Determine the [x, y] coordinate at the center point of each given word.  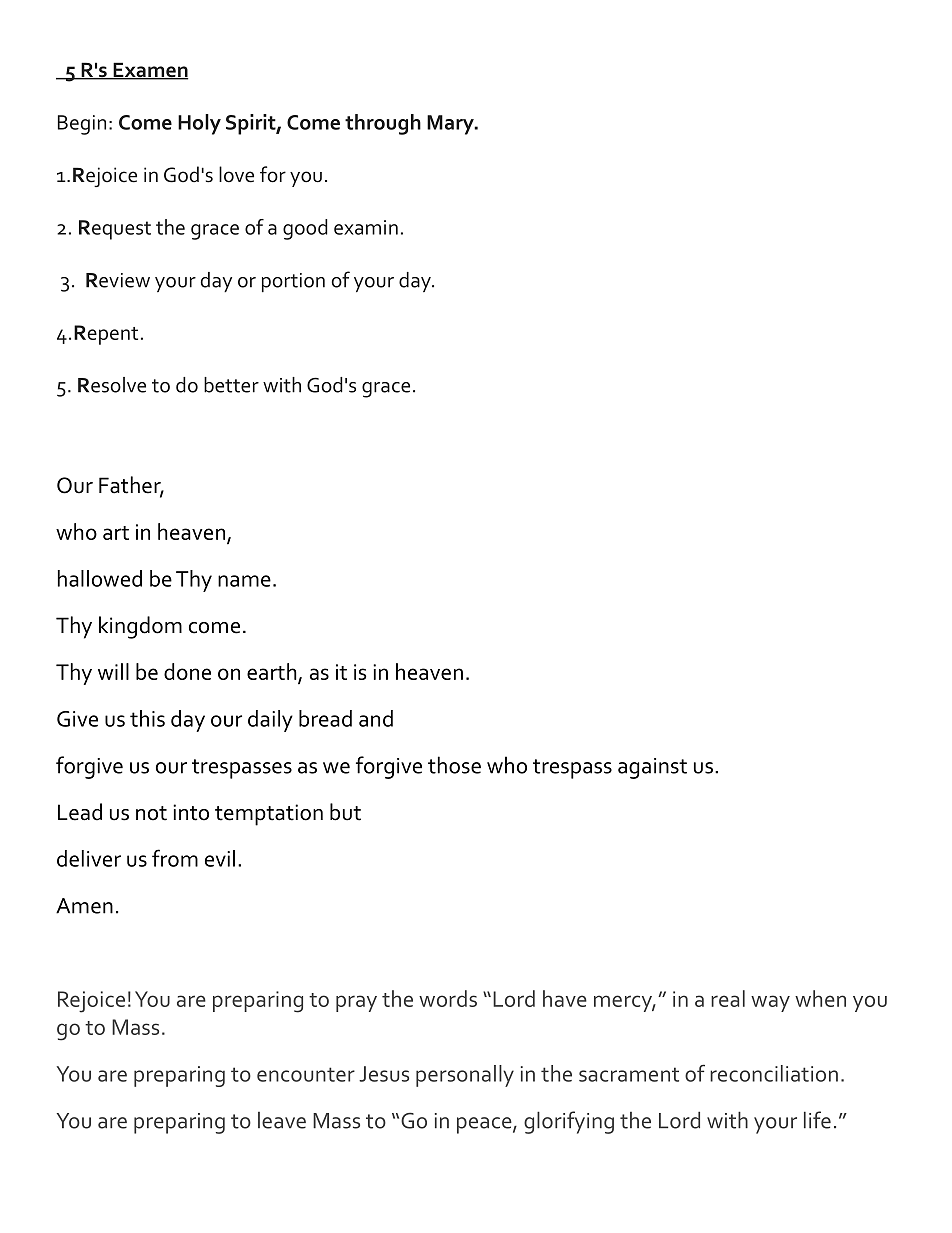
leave [282, 1120]
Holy [199, 124]
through [383, 124]
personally [465, 1076]
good [305, 229]
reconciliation [774, 1073]
